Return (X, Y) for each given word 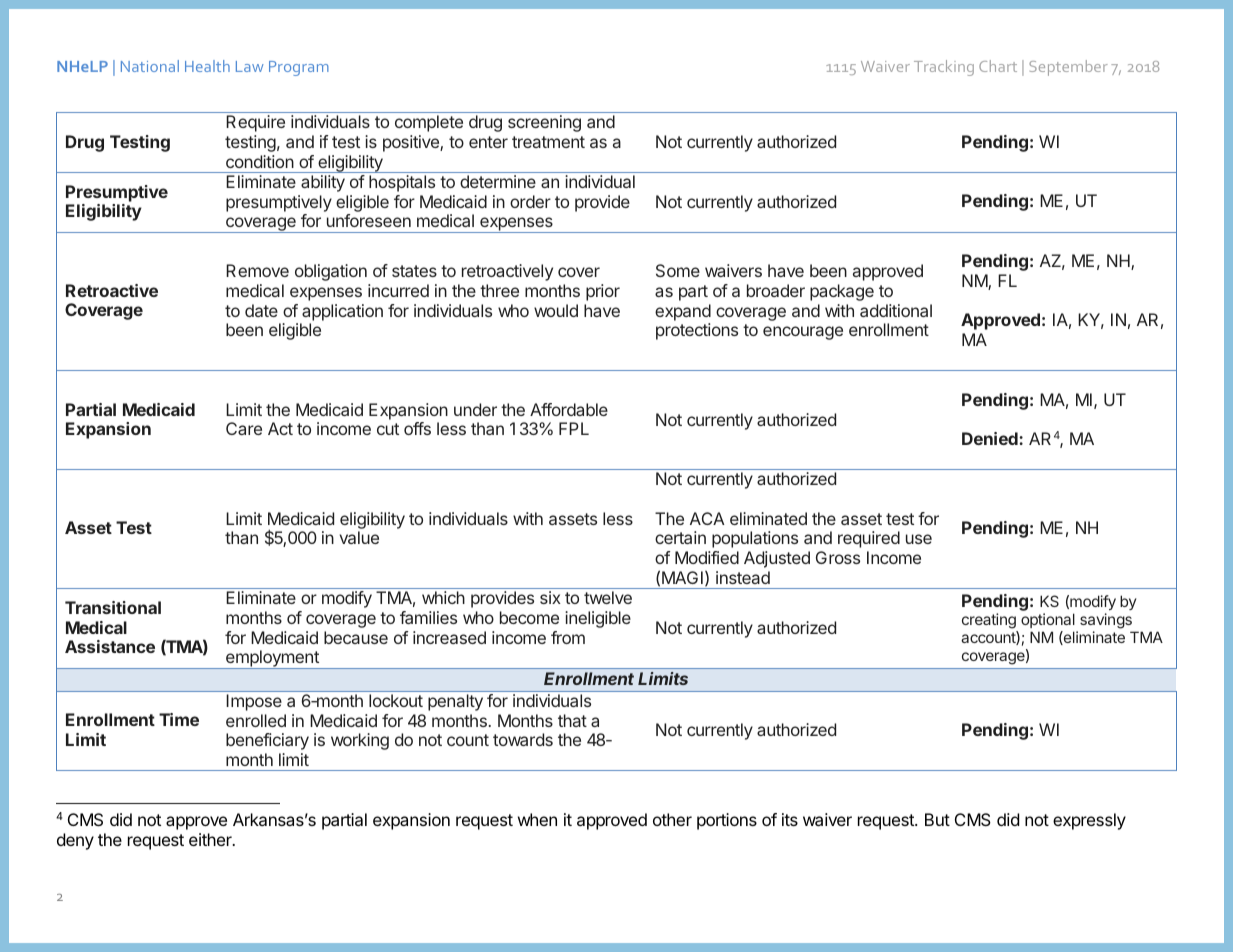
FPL (574, 428)
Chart (998, 66)
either (211, 839)
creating (990, 622)
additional (896, 310)
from (568, 637)
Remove (257, 270)
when (537, 819)
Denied (991, 438)
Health (207, 66)
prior (603, 292)
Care (244, 428)
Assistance (110, 646)
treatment (548, 142)
